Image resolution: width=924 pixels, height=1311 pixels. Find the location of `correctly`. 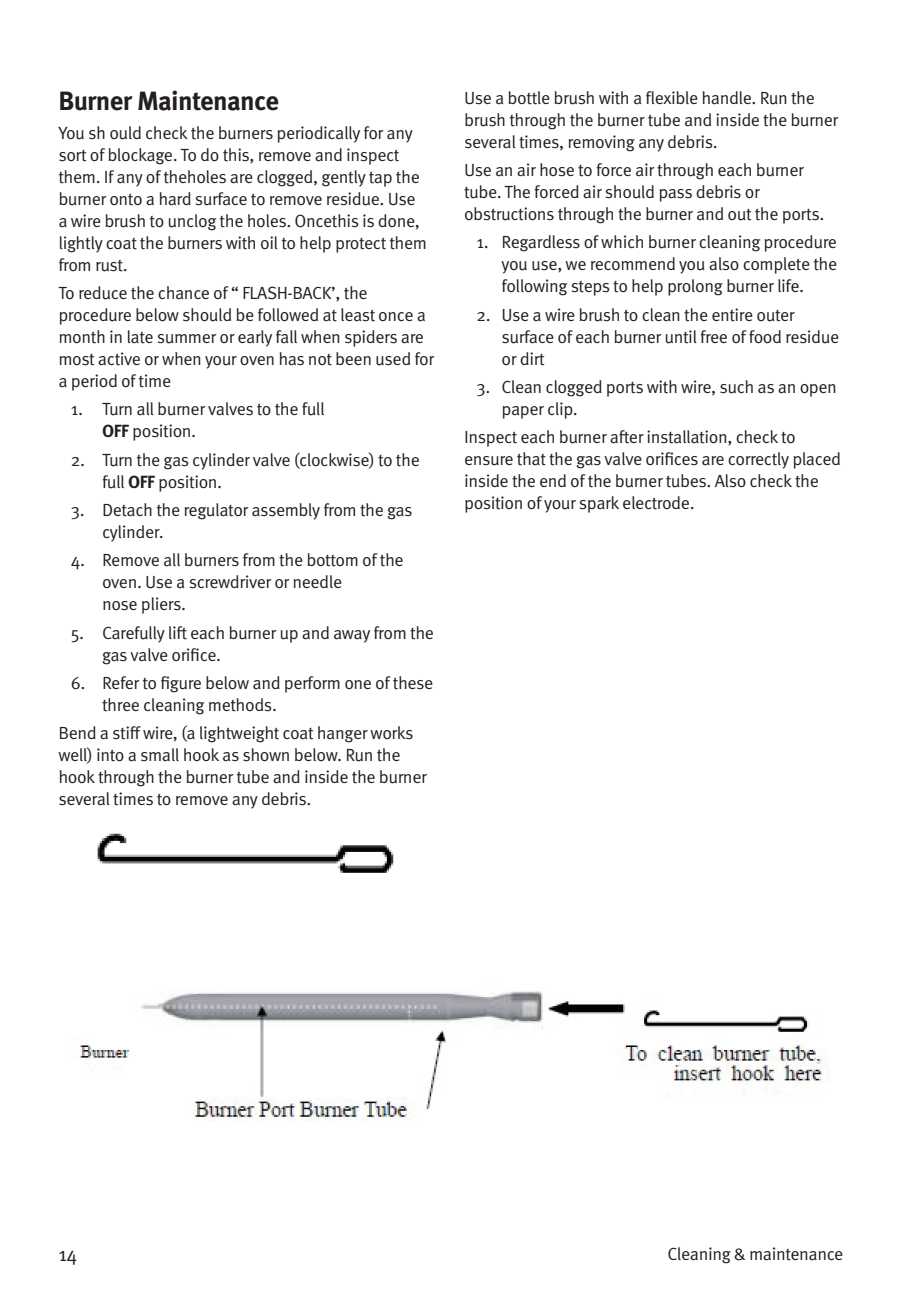

correctly is located at coordinates (758, 460).
